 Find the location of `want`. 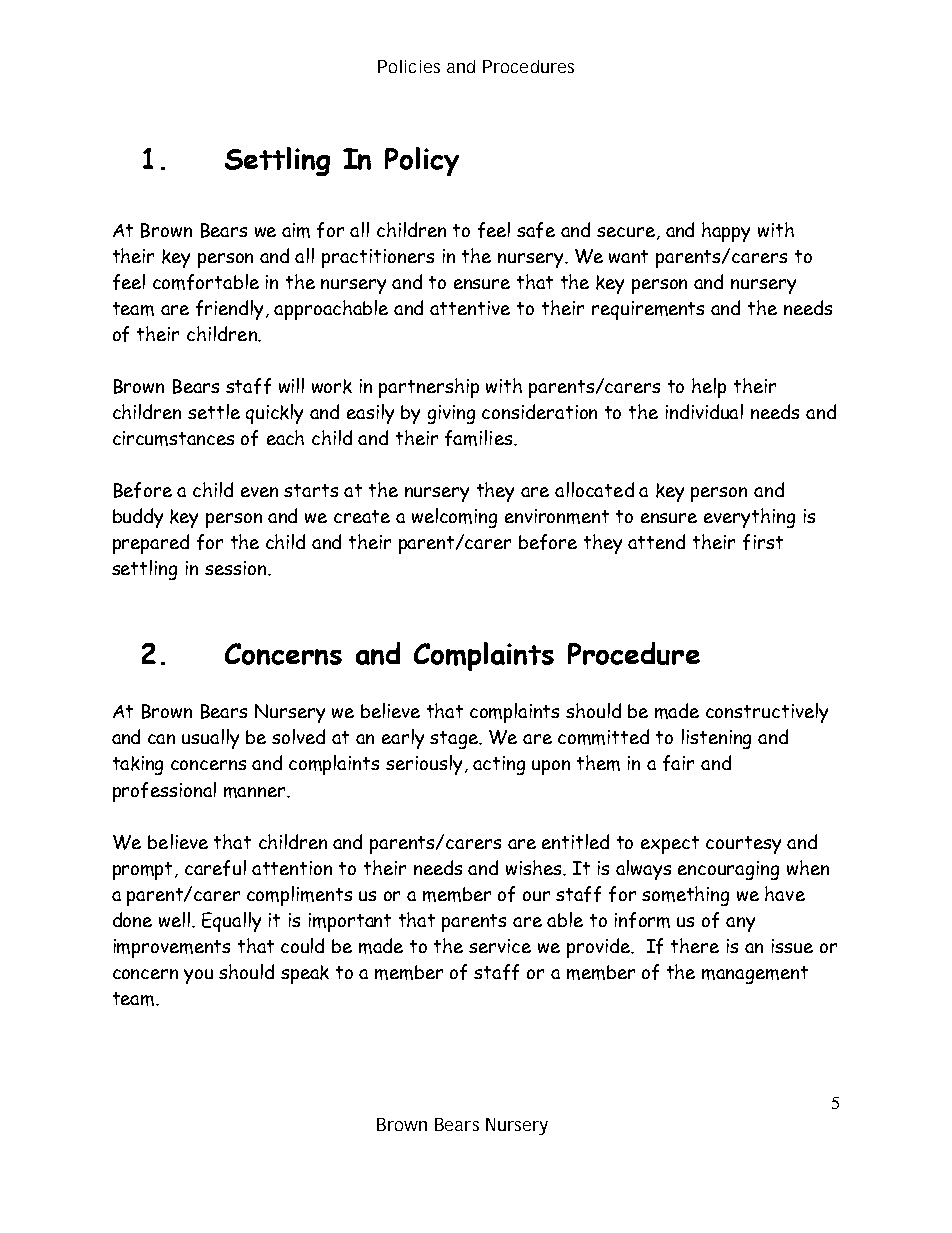

want is located at coordinates (628, 256).
